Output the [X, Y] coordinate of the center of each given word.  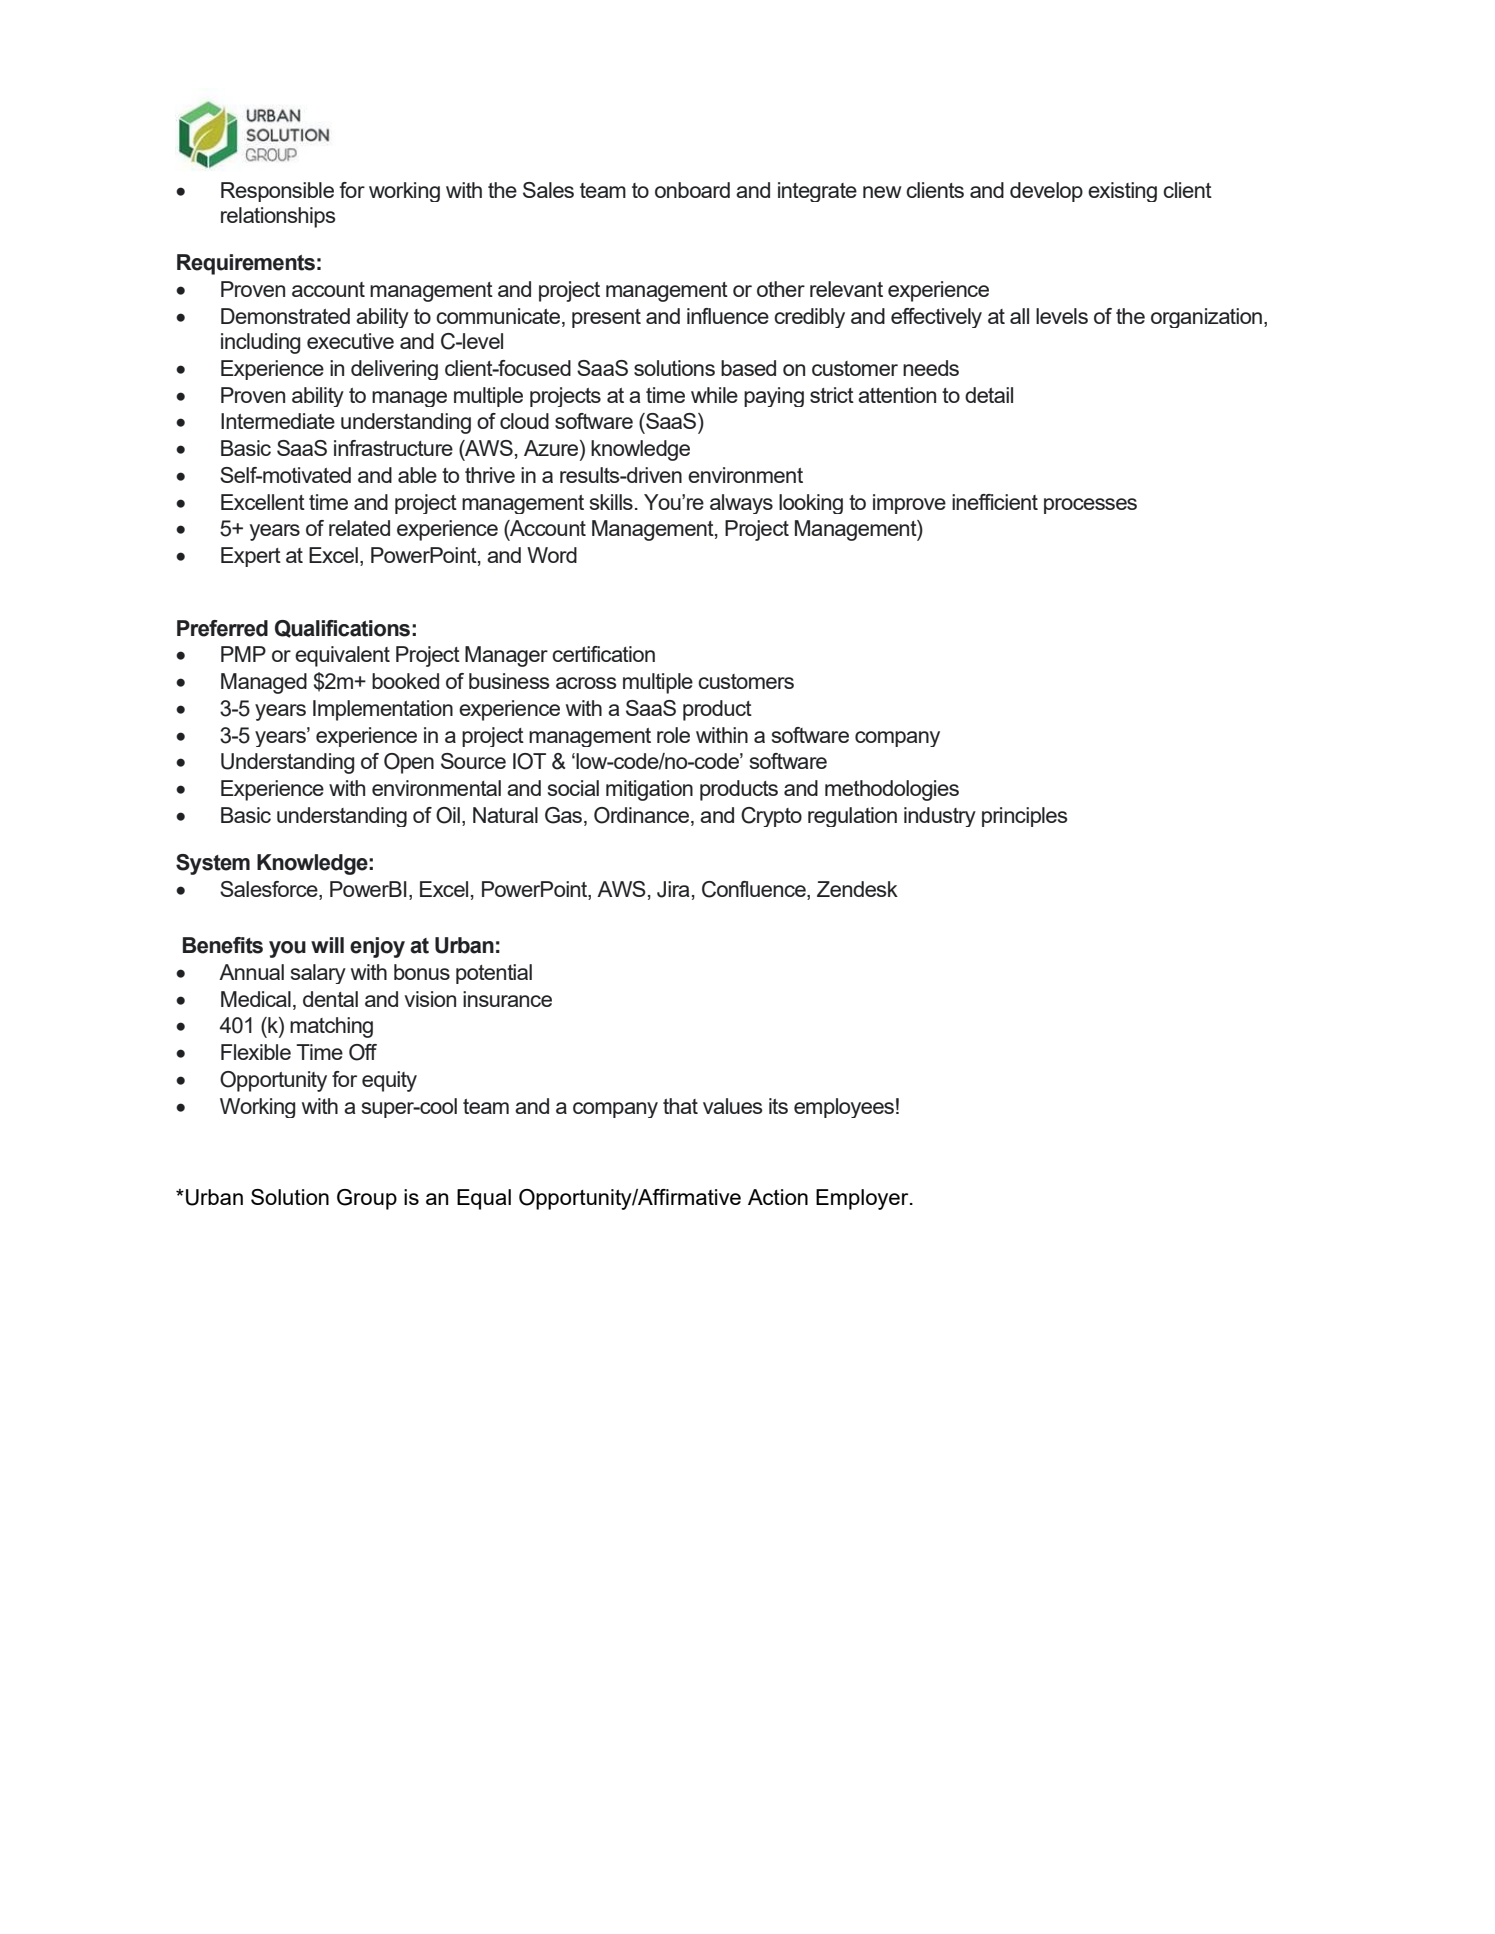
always [741, 504]
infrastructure [393, 448]
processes [1090, 506]
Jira [673, 889]
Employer [863, 1199]
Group [367, 1199]
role [673, 735]
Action [778, 1197]
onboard [692, 190]
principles [1025, 817]
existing [1122, 192]
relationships [278, 217]
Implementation [383, 710]
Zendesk [857, 889]
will [327, 945]
